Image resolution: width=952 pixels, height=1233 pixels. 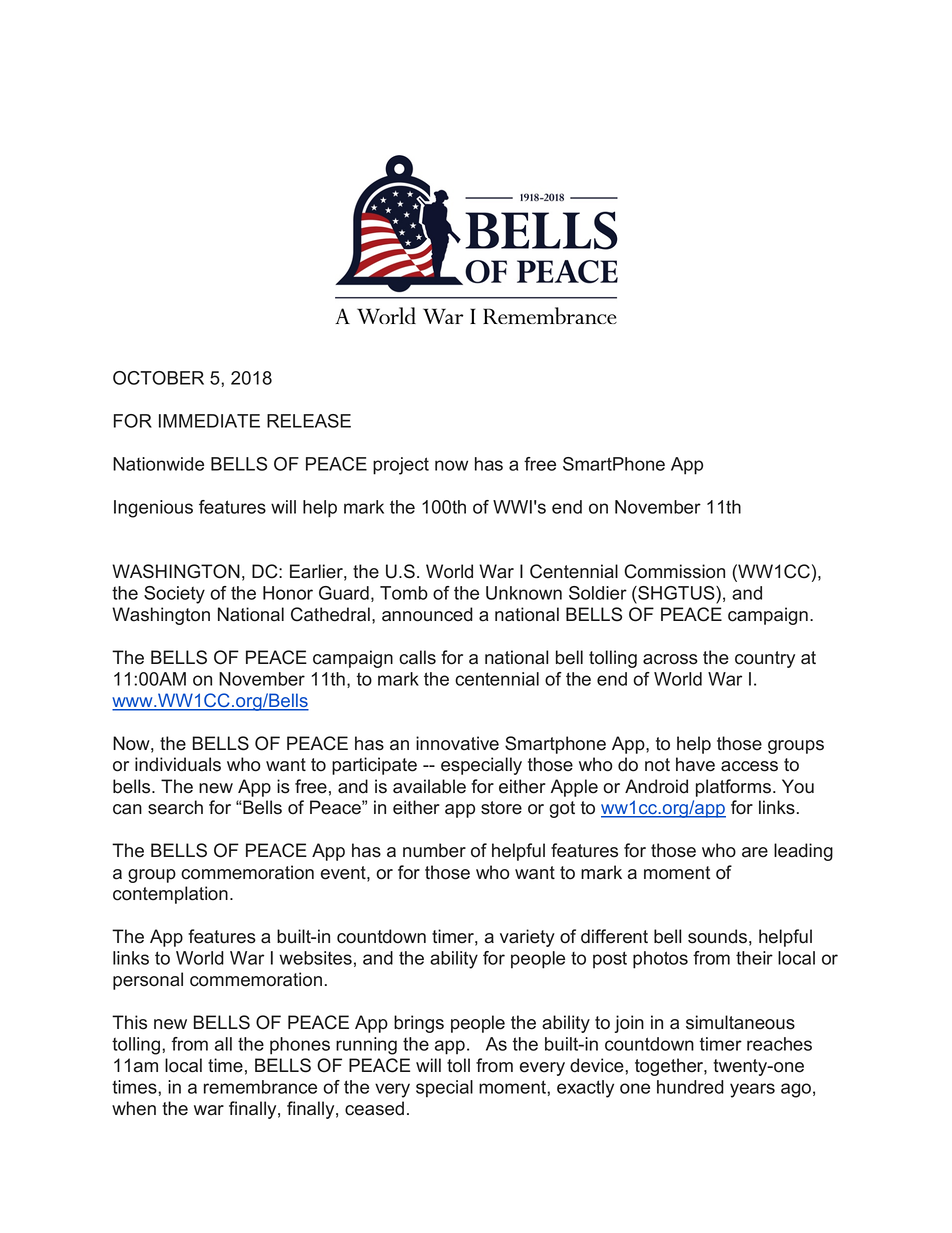 I want to click on Commission, so click(x=674, y=571).
